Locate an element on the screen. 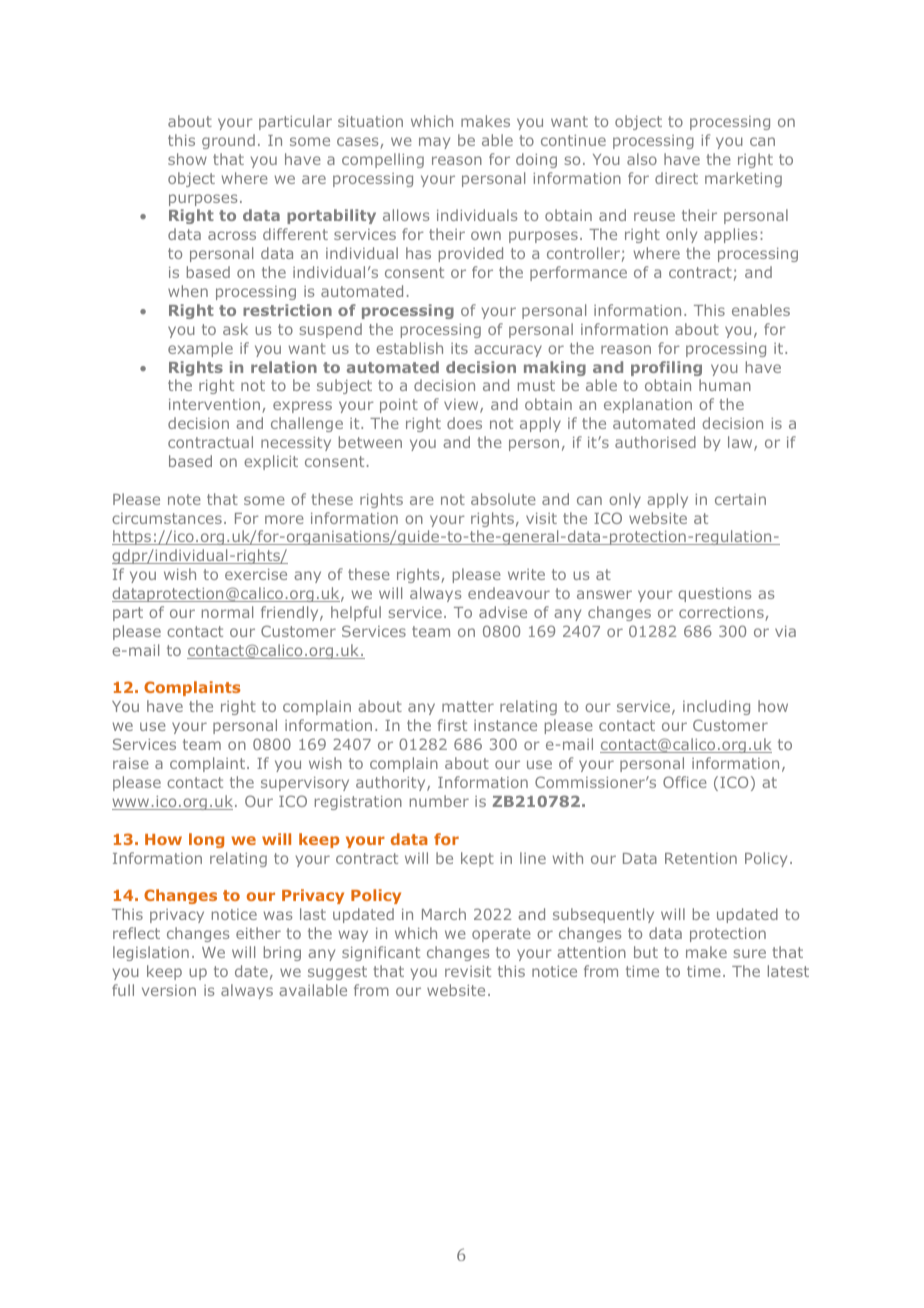 This screenshot has width=924, height=1308. may is located at coordinates (434, 143).
